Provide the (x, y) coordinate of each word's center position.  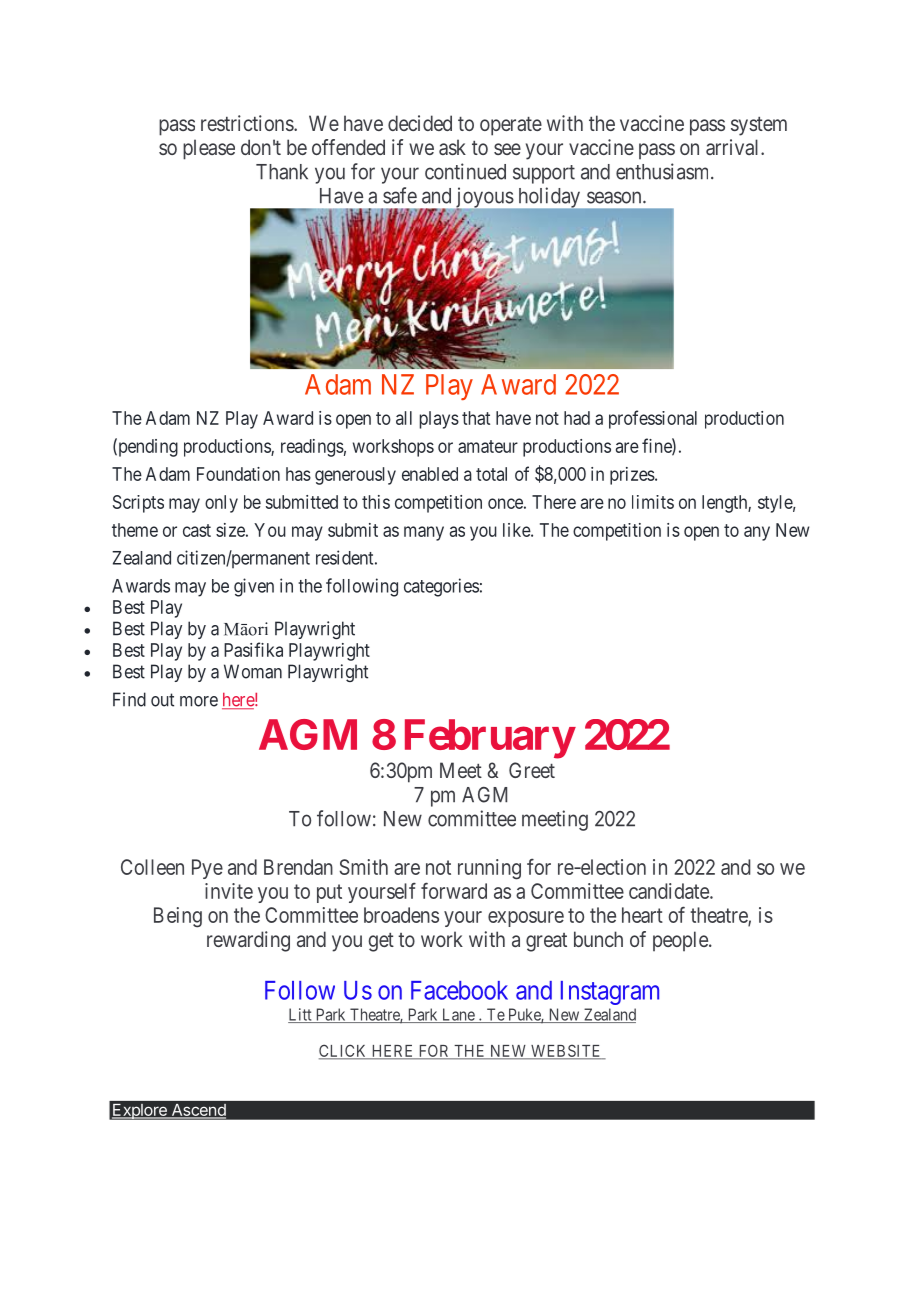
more (199, 701)
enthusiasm (664, 171)
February (489, 739)
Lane (458, 1015)
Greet (532, 770)
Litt (301, 1015)
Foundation (238, 474)
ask (452, 147)
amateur (488, 446)
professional (653, 419)
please (209, 149)
